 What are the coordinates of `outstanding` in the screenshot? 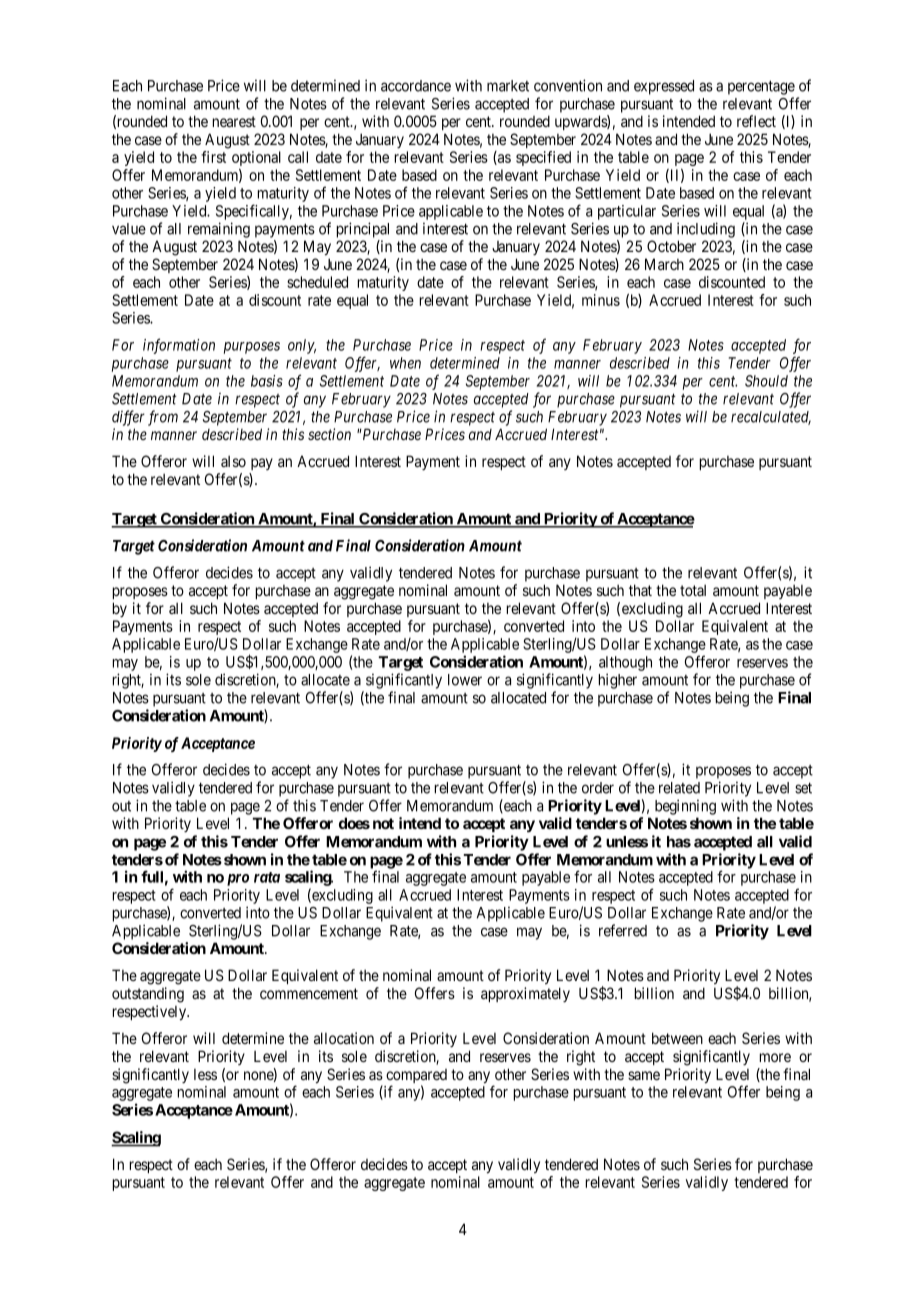 It's located at (148, 995).
